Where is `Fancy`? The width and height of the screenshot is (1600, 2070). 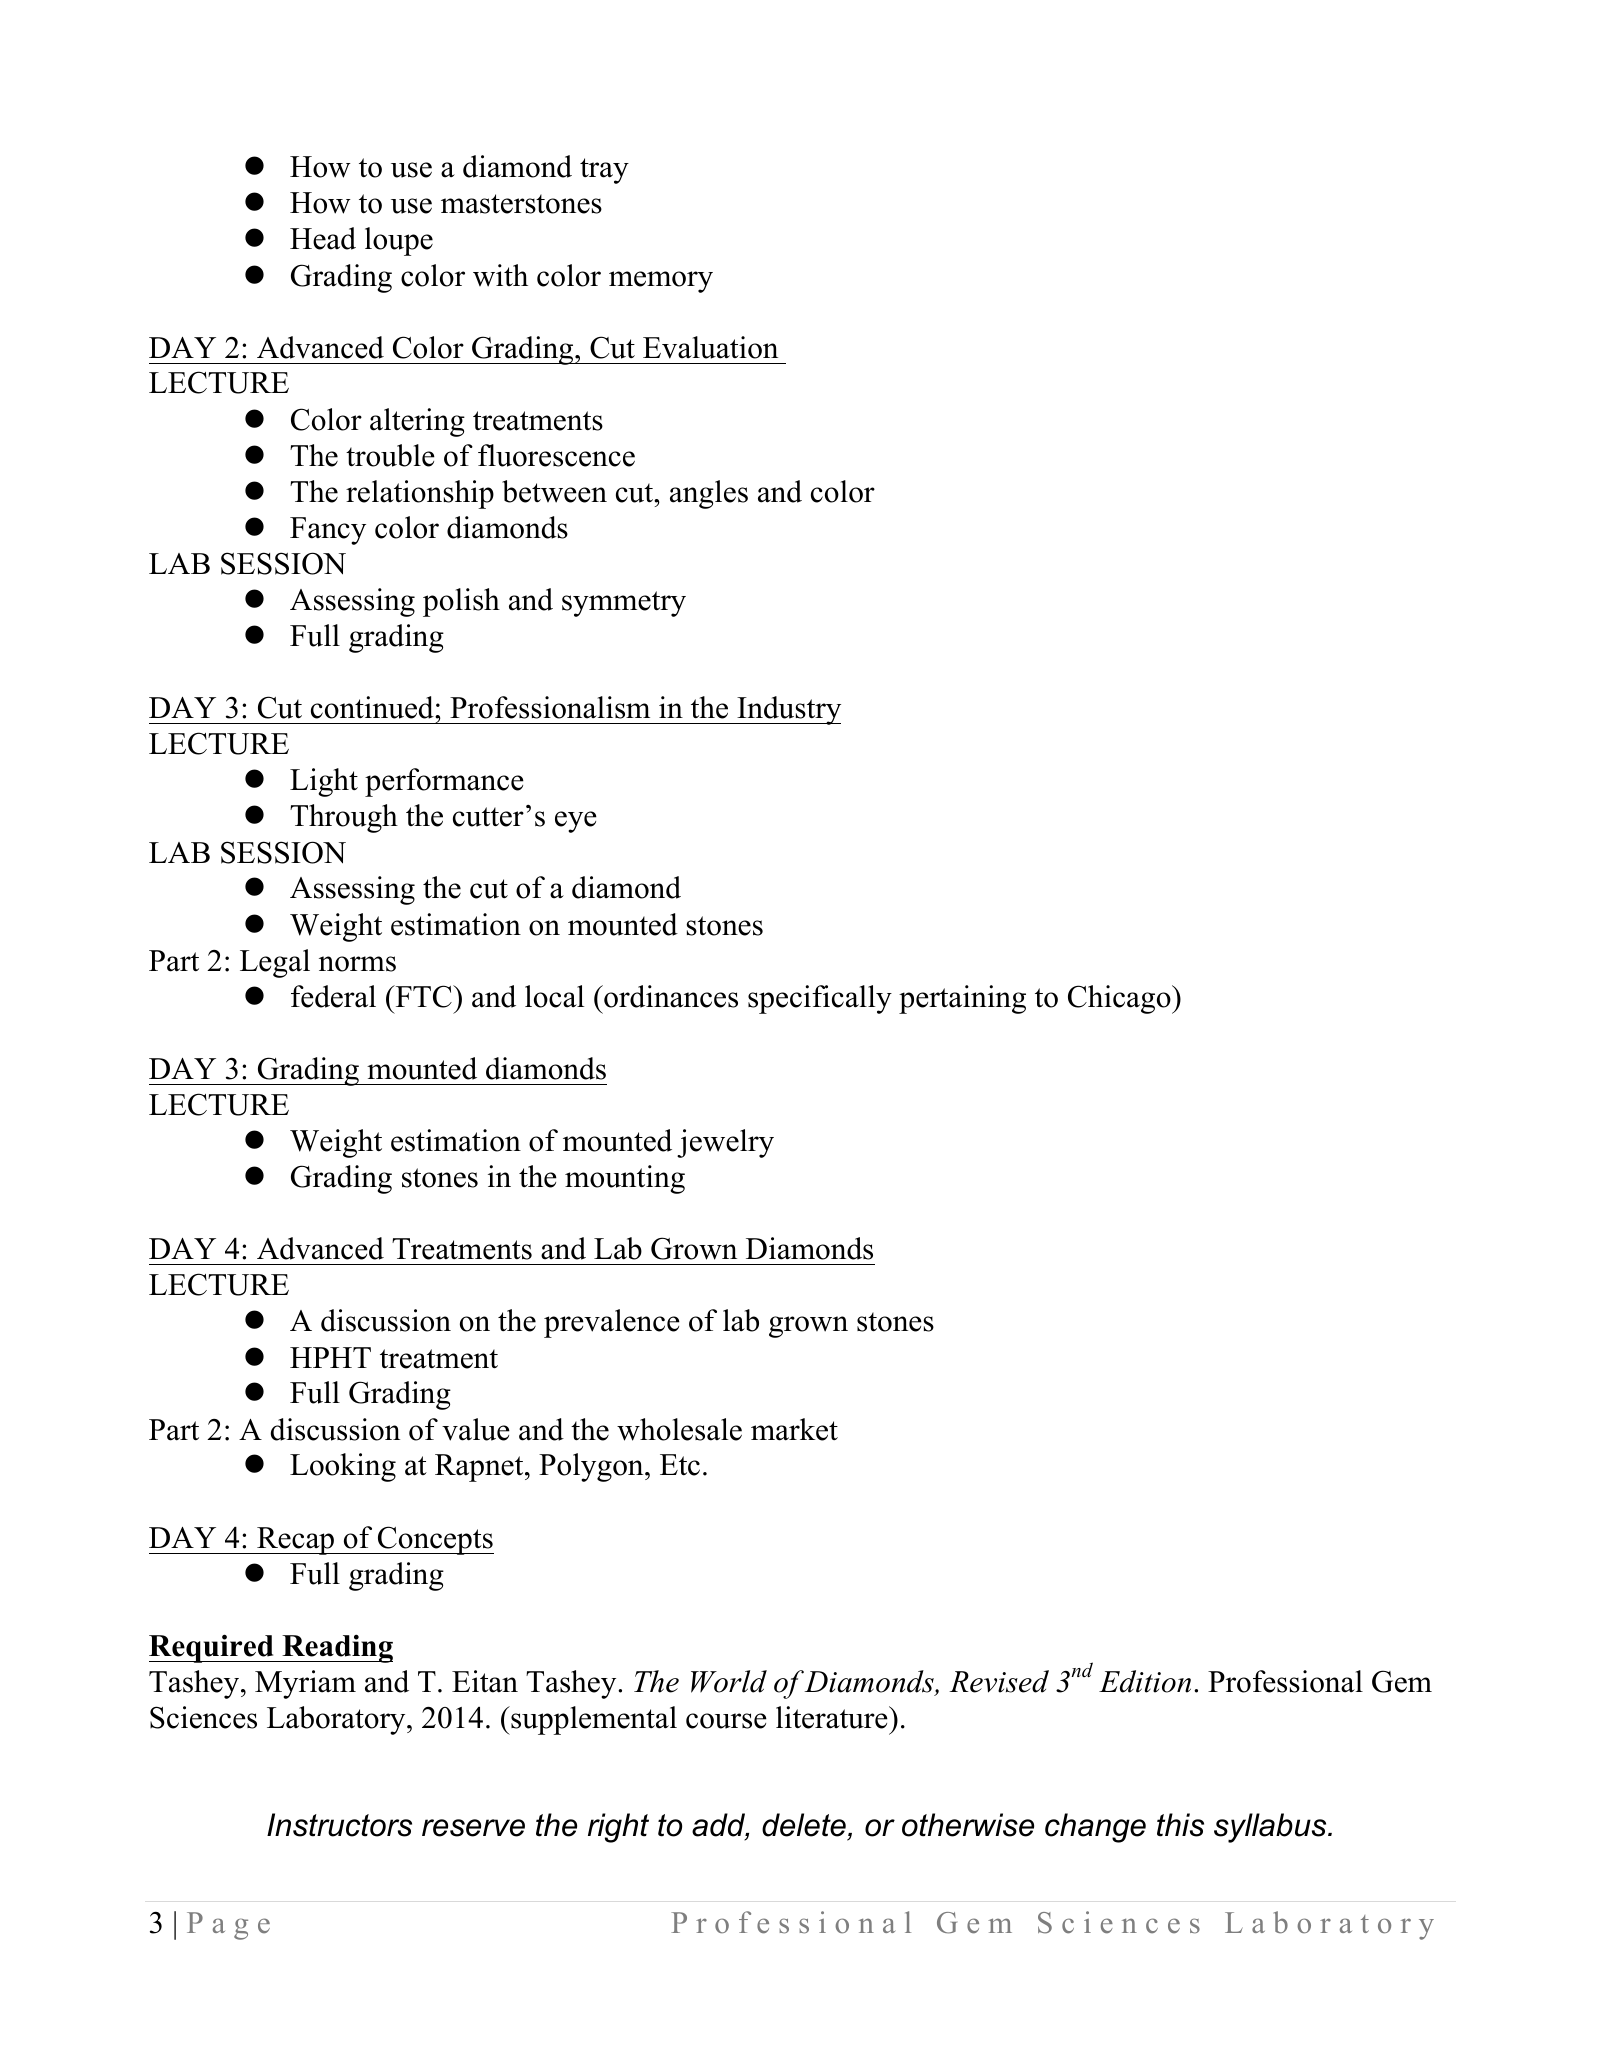 Fancy is located at coordinates (328, 531).
